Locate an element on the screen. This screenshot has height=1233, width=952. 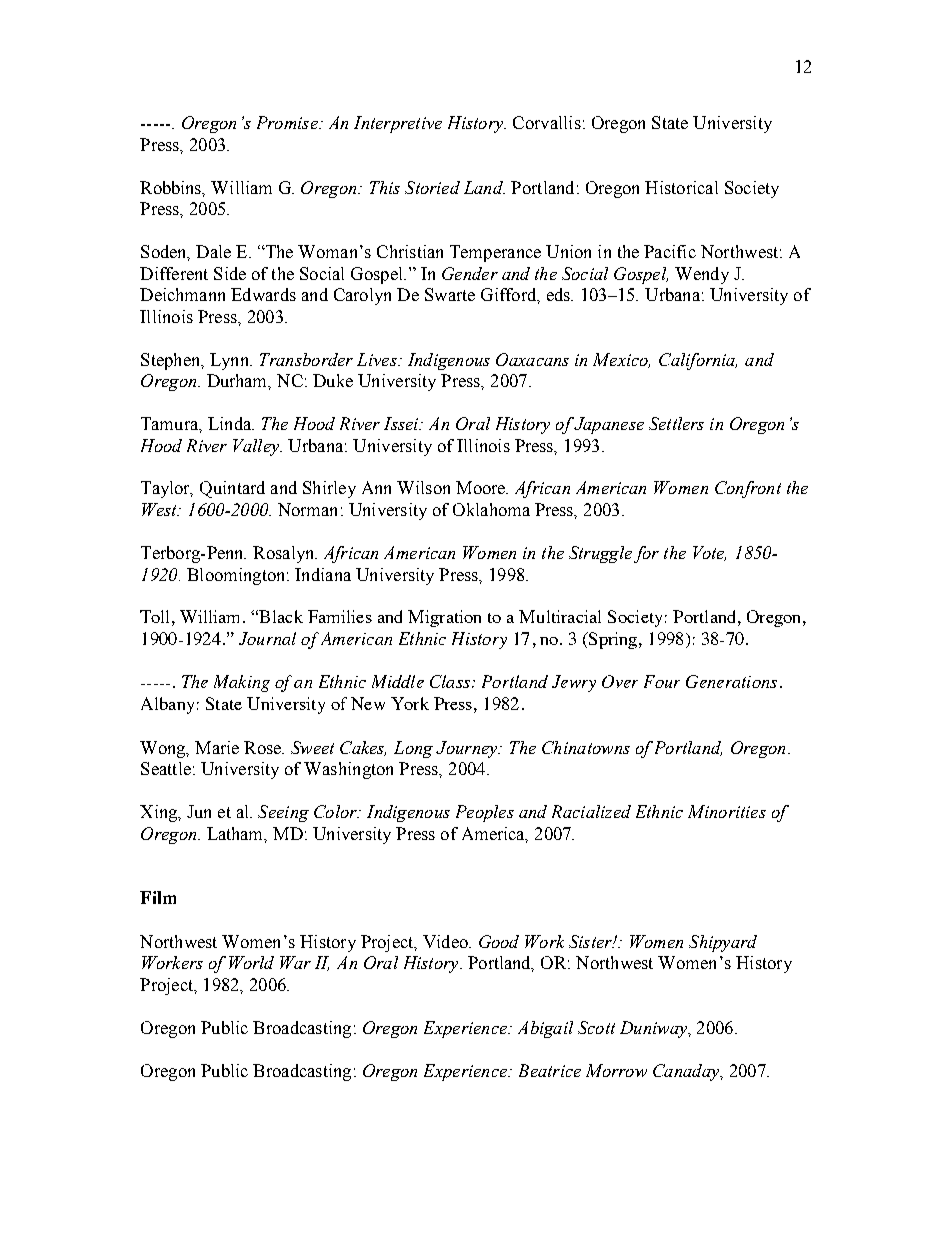
Bloomington is located at coordinates (237, 576).
